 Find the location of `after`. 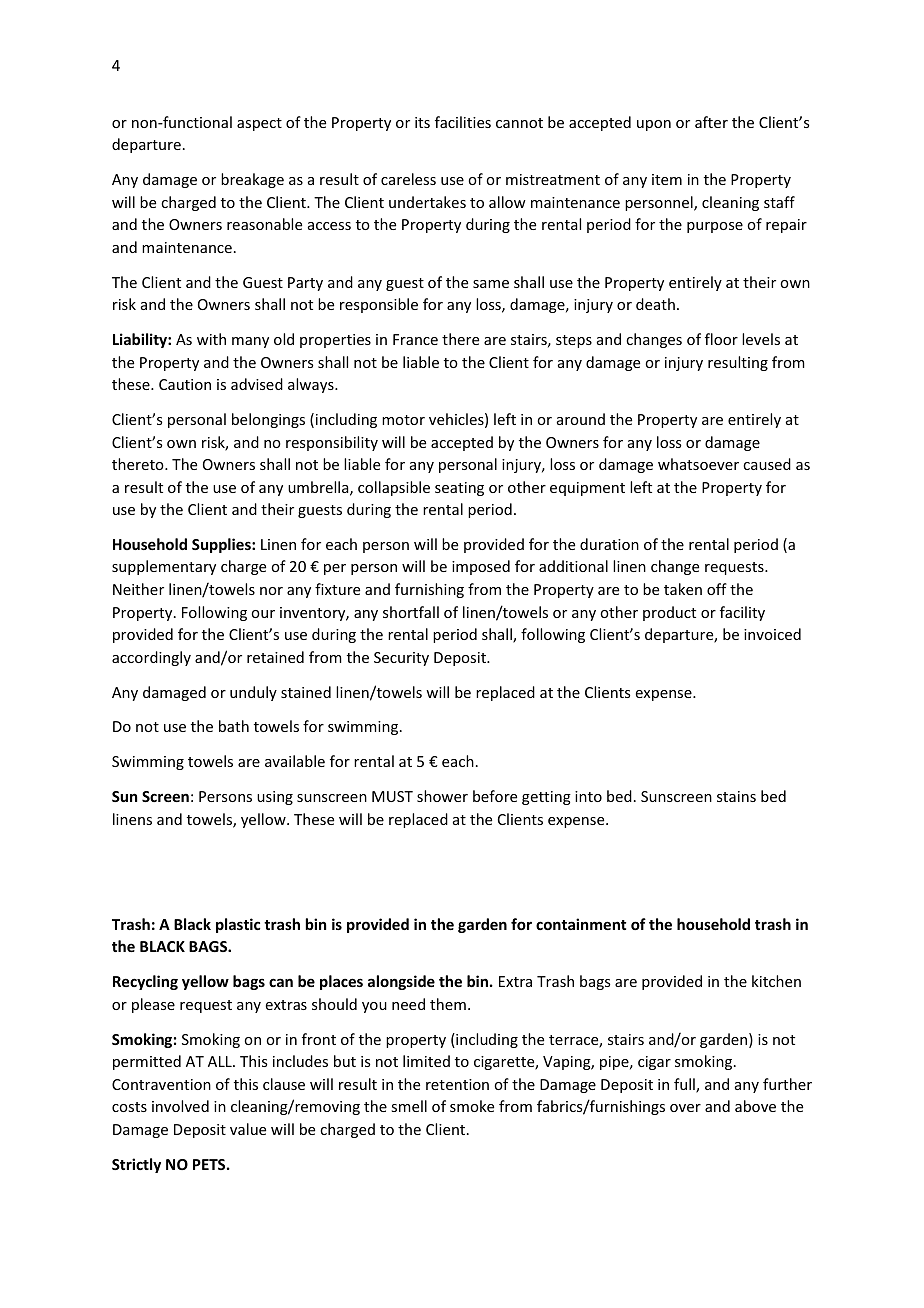

after is located at coordinates (711, 122).
